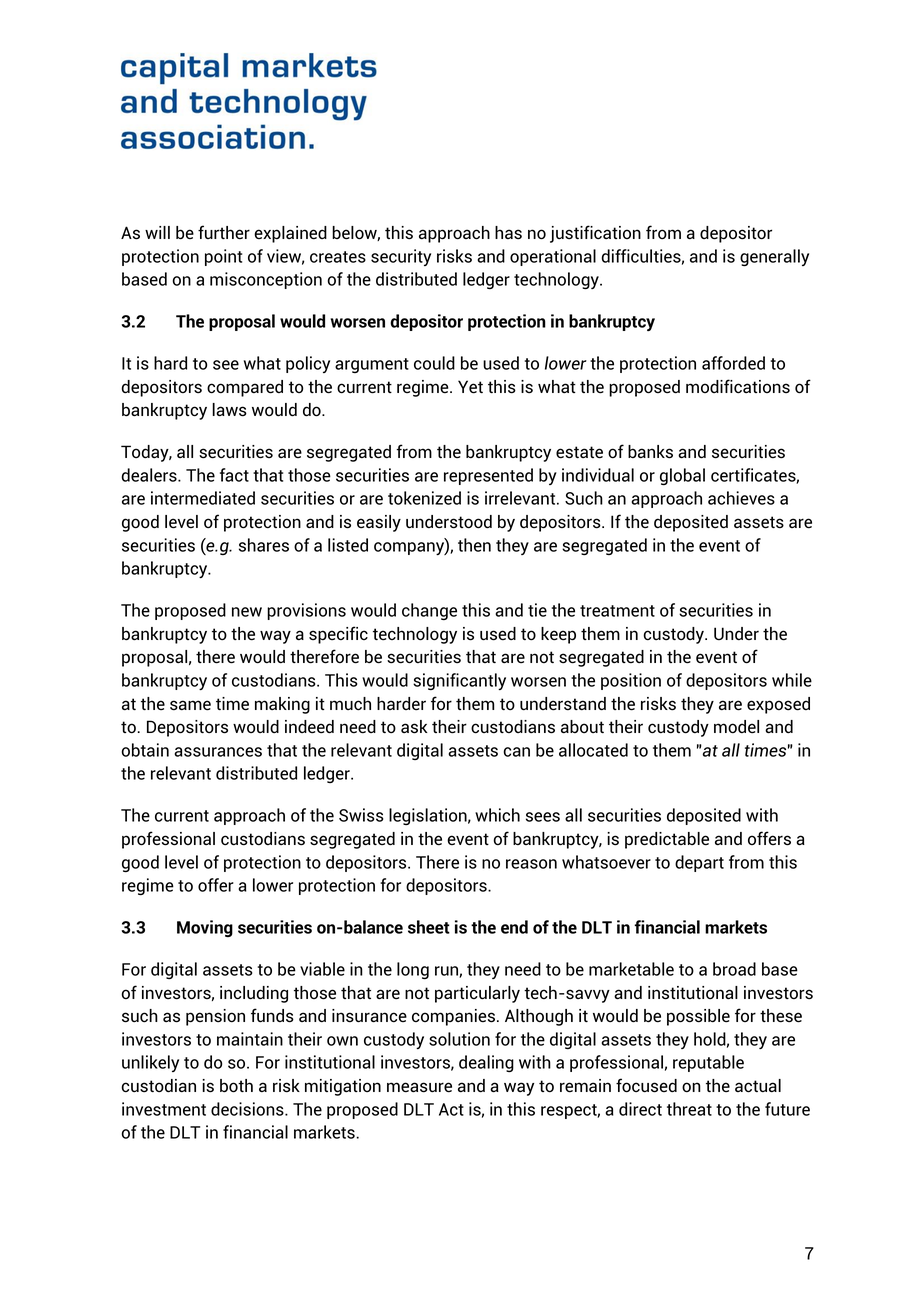 This screenshot has height=1308, width=924. What do you see at coordinates (774, 257) in the screenshot?
I see `generally` at bounding box center [774, 257].
